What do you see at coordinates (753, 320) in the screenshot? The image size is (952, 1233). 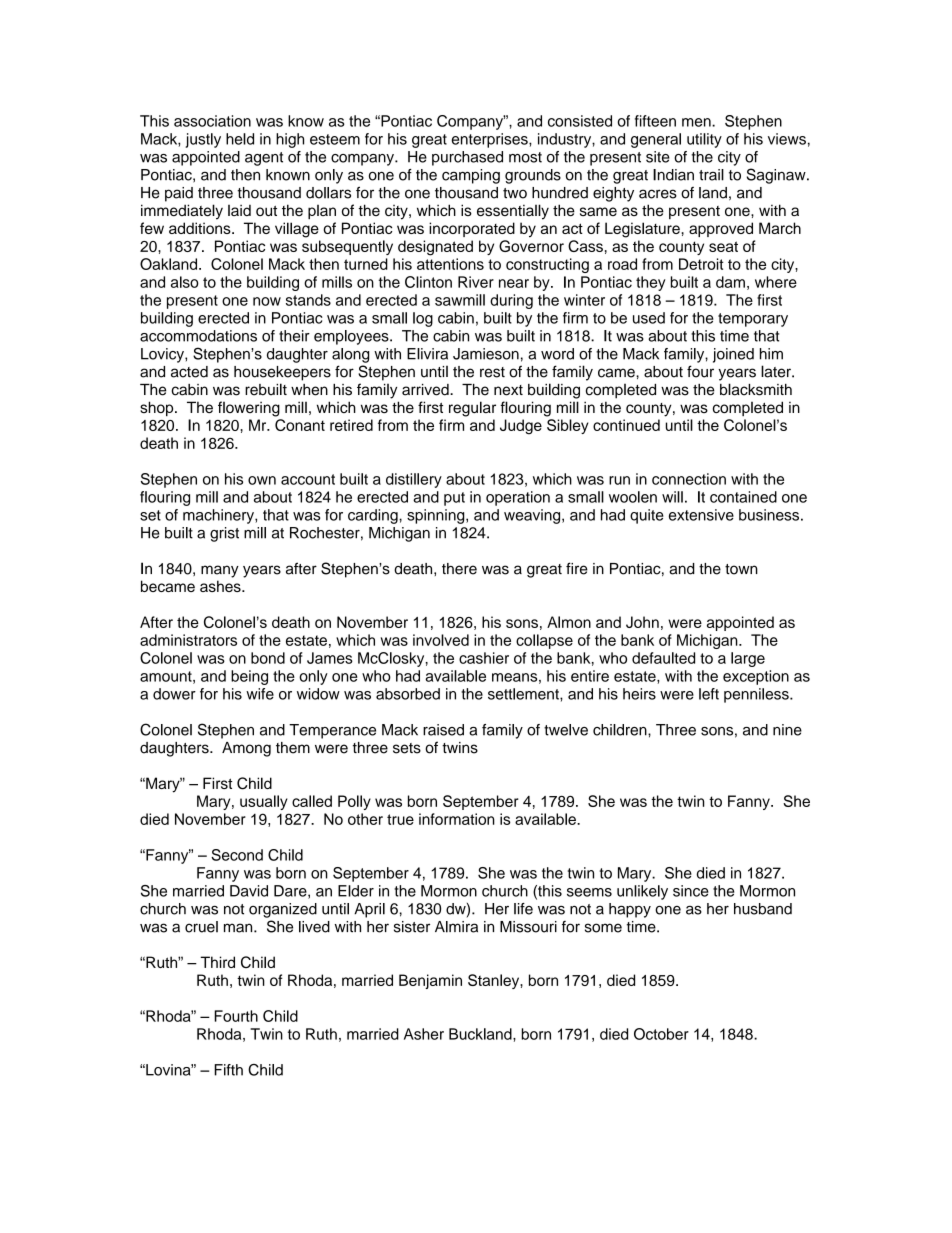 I see `temporary` at bounding box center [753, 320].
